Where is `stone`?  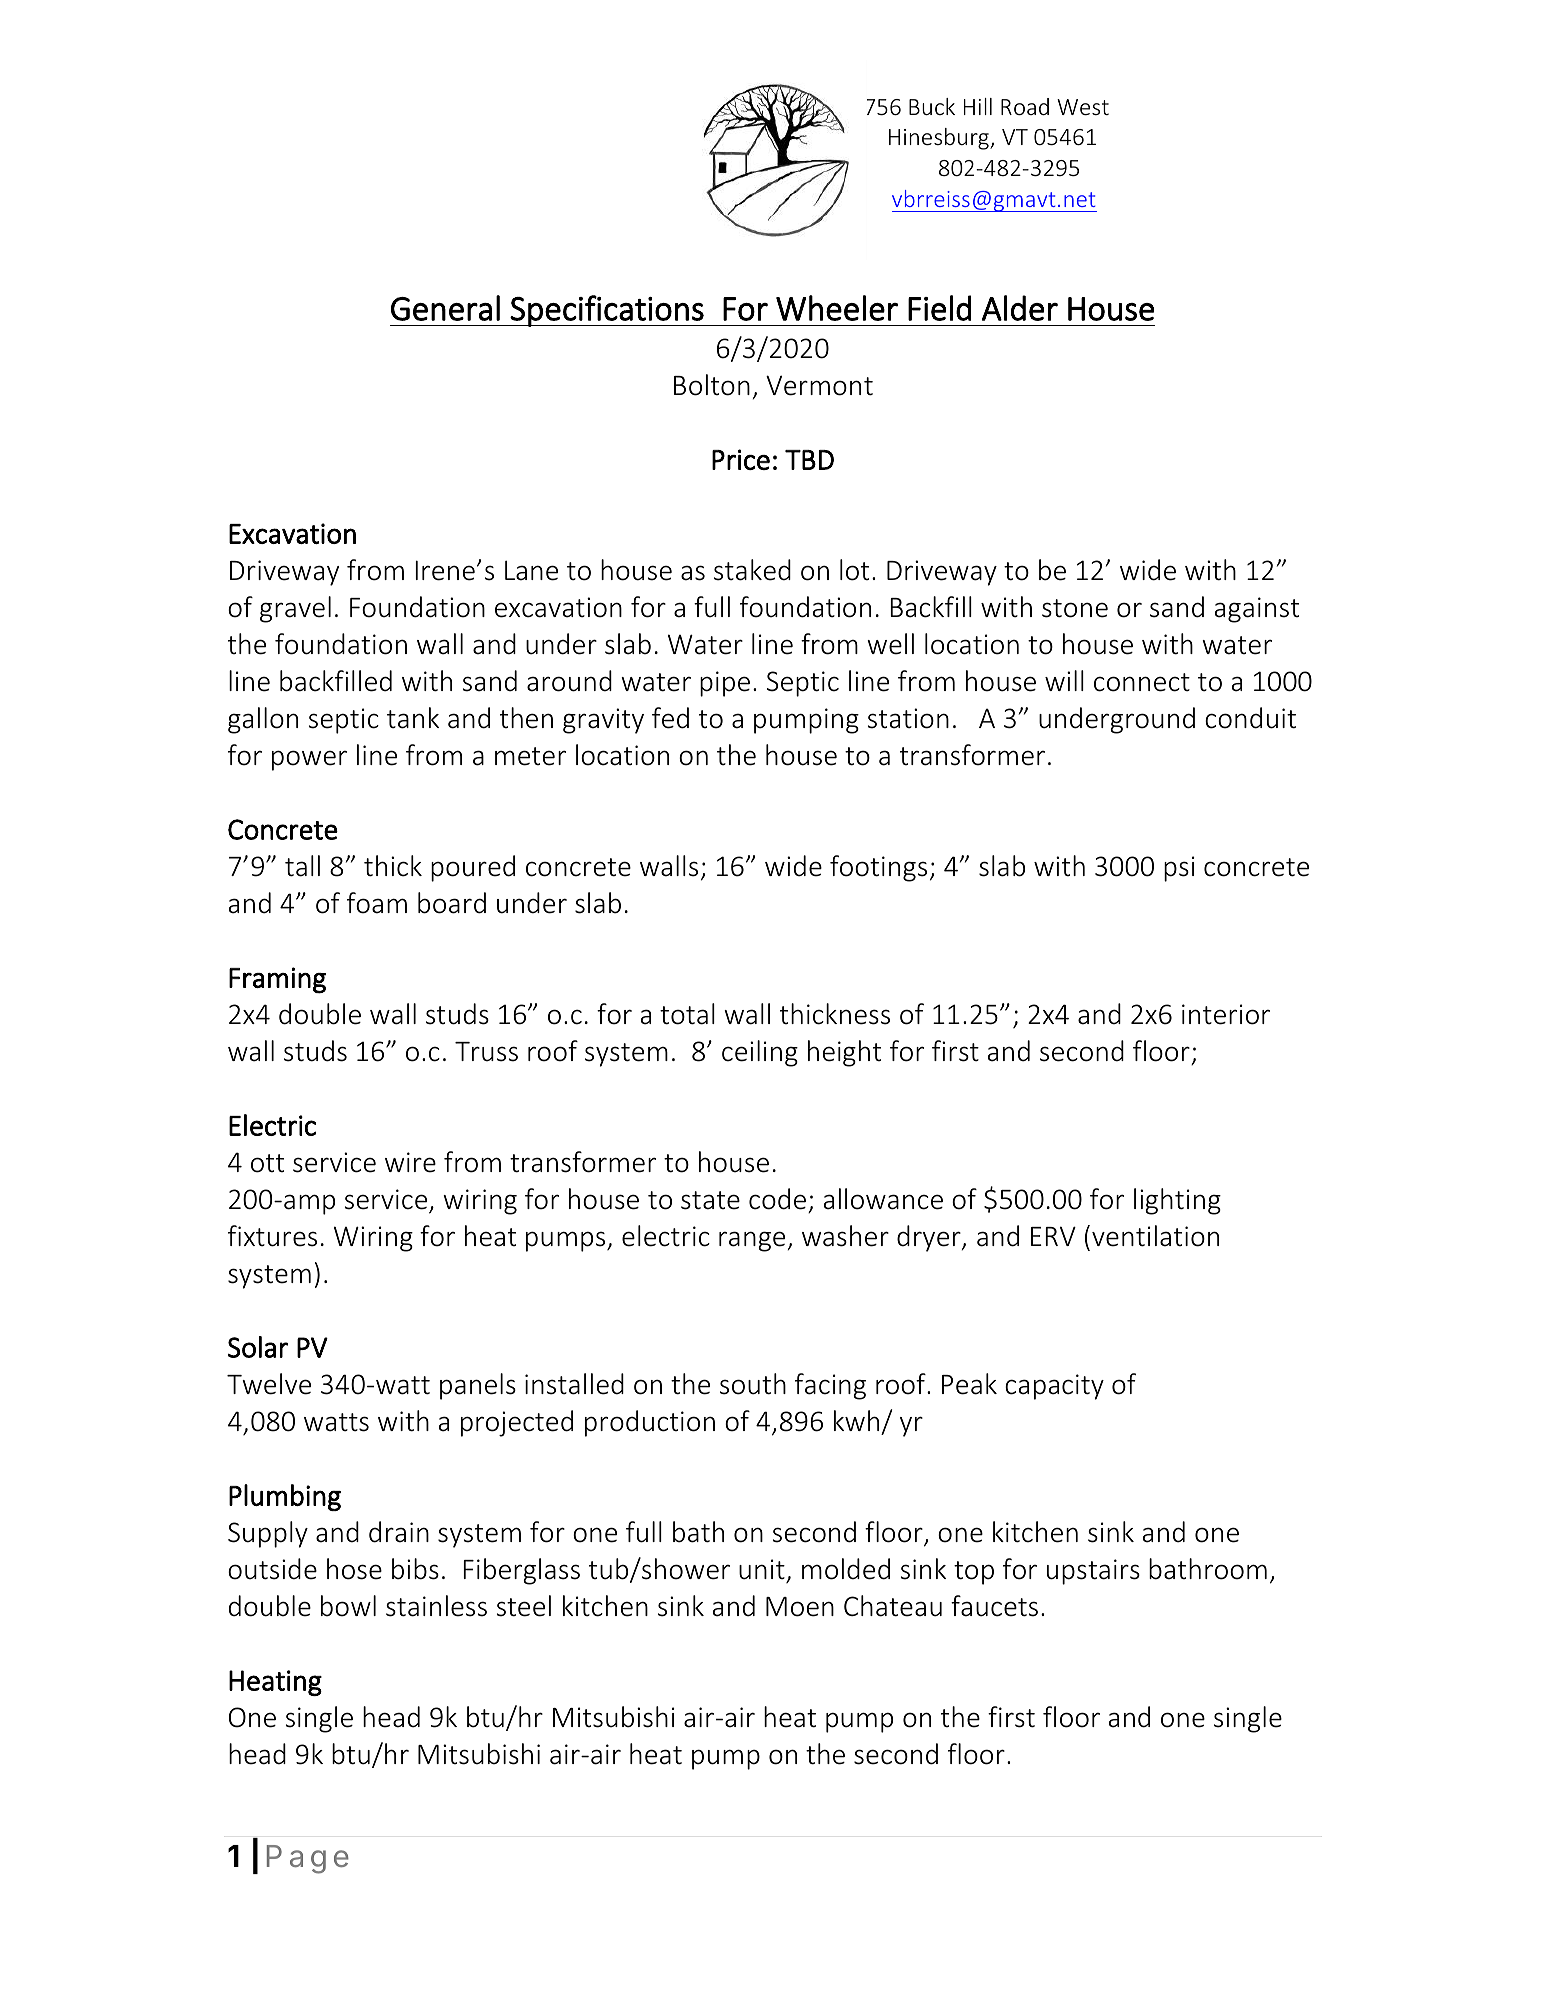 stone is located at coordinates (1075, 608).
